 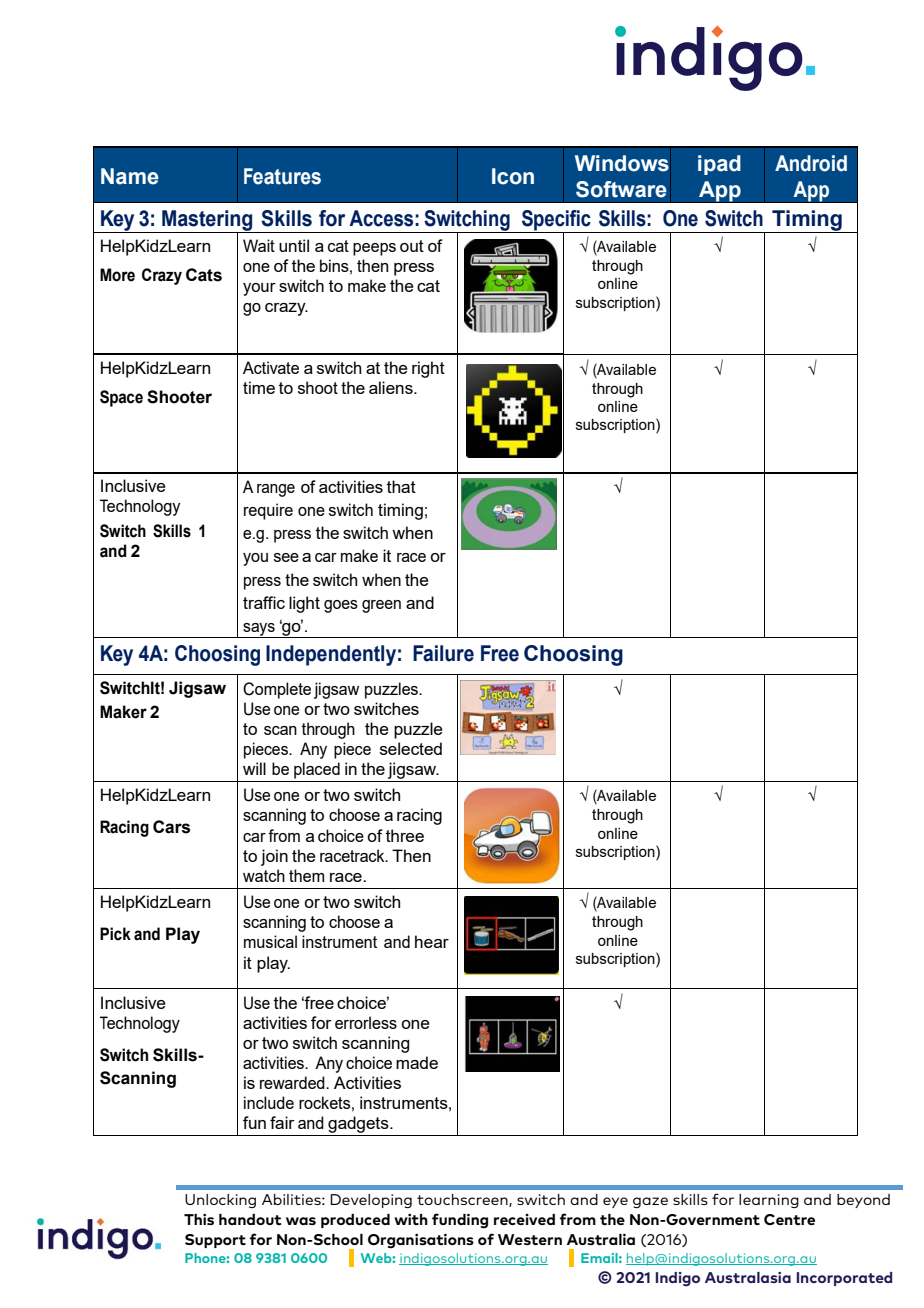 What do you see at coordinates (207, 221) in the screenshot?
I see `Mastering` at bounding box center [207, 221].
